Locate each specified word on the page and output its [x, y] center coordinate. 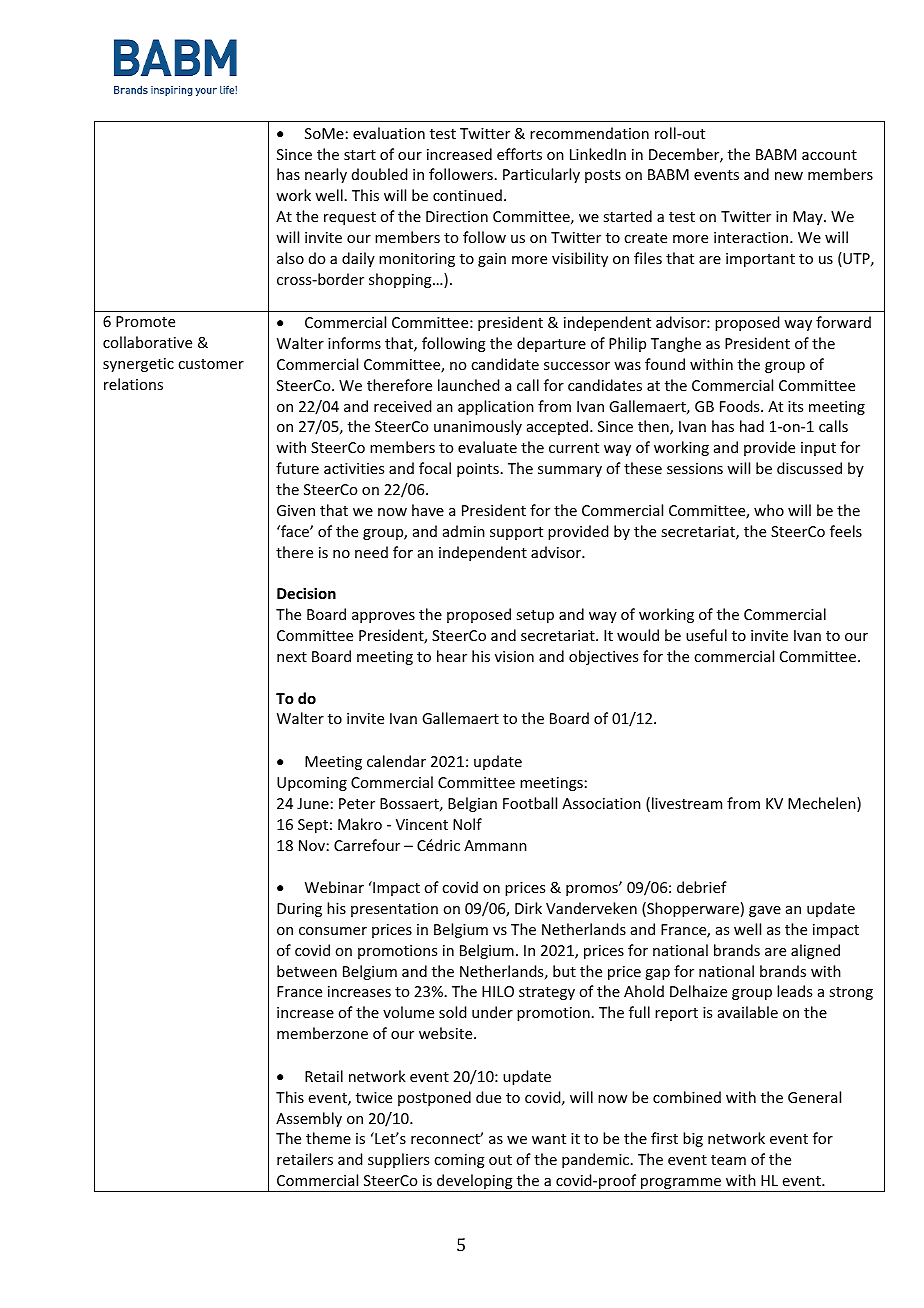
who [769, 510]
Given [296, 510]
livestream [687, 803]
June [313, 803]
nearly [326, 175]
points [478, 470]
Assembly [309, 1119]
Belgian [472, 804]
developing [475, 1183]
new [789, 176]
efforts [519, 154]
